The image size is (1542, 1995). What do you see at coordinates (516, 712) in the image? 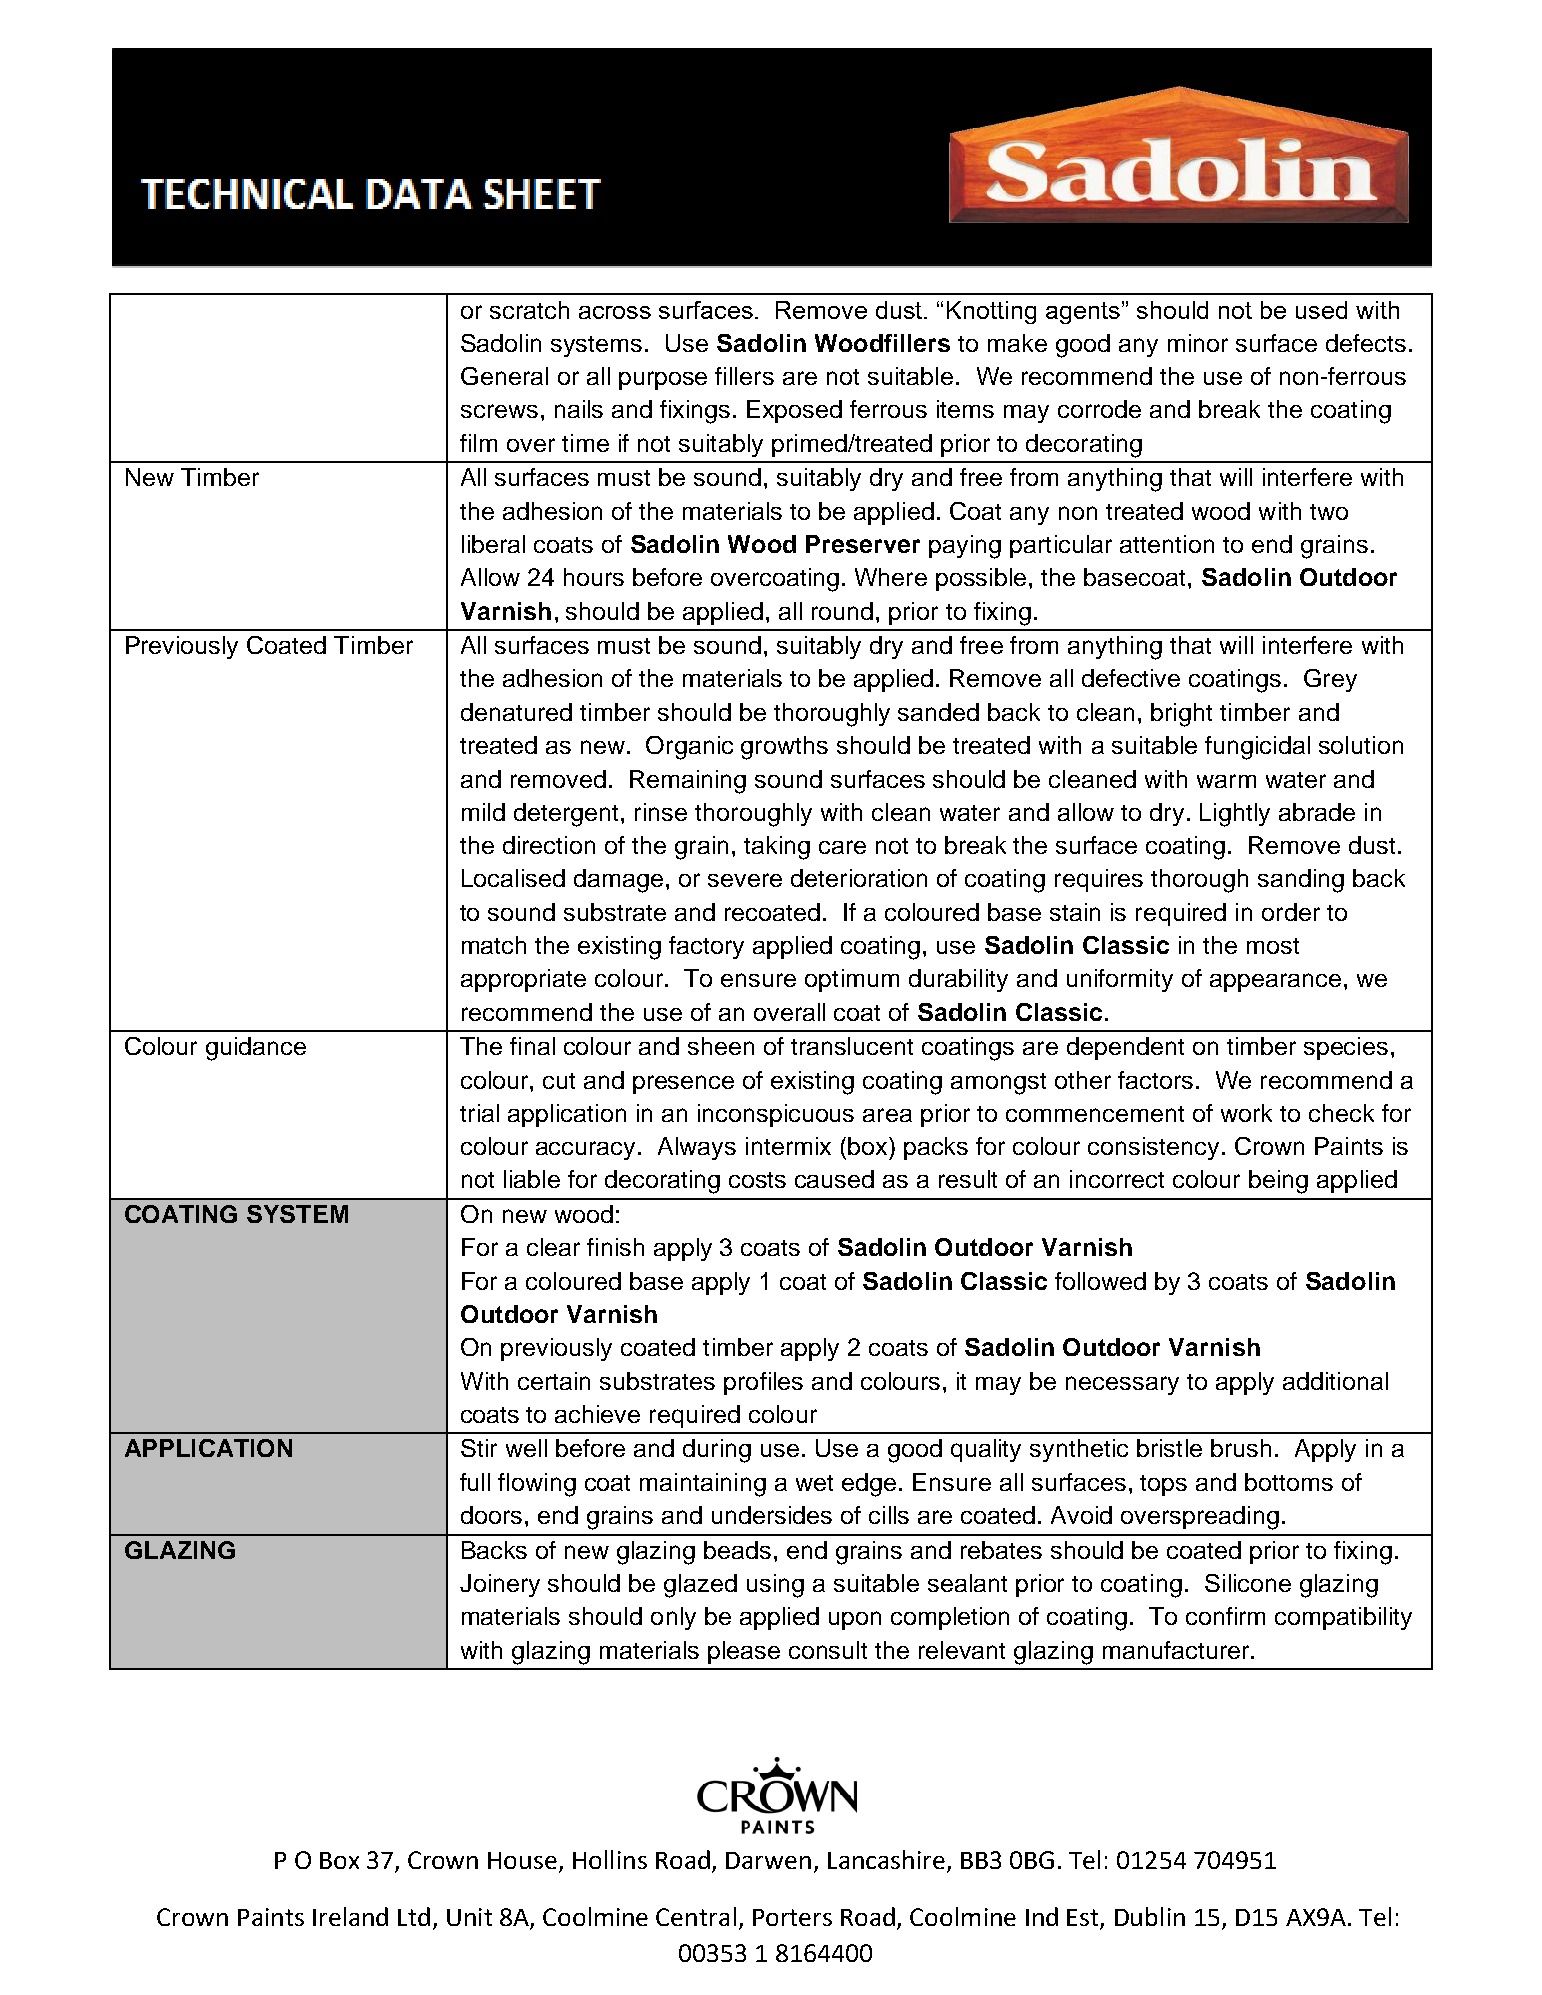
I see `denatured` at bounding box center [516, 712].
